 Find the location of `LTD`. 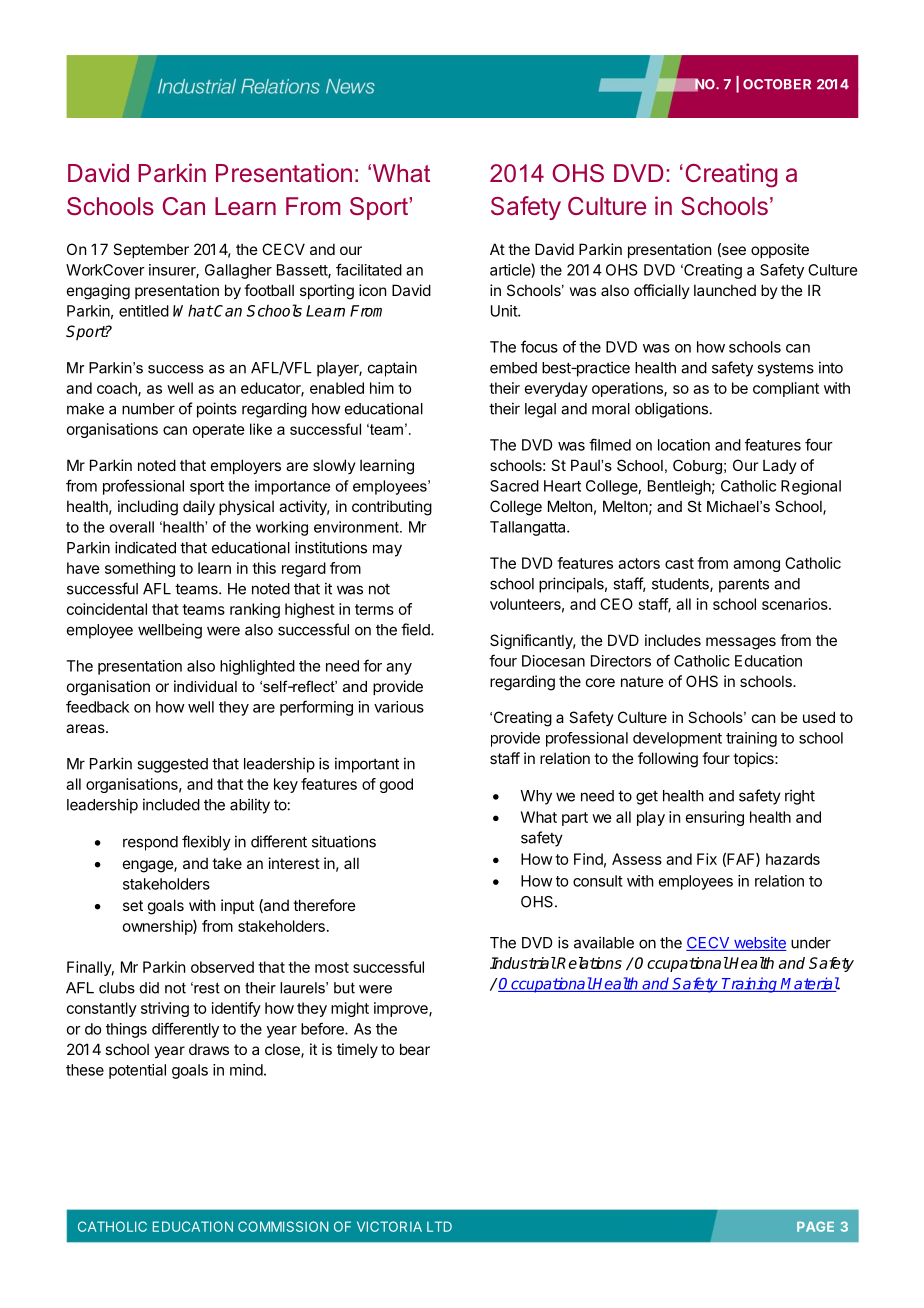

LTD is located at coordinates (439, 1226).
